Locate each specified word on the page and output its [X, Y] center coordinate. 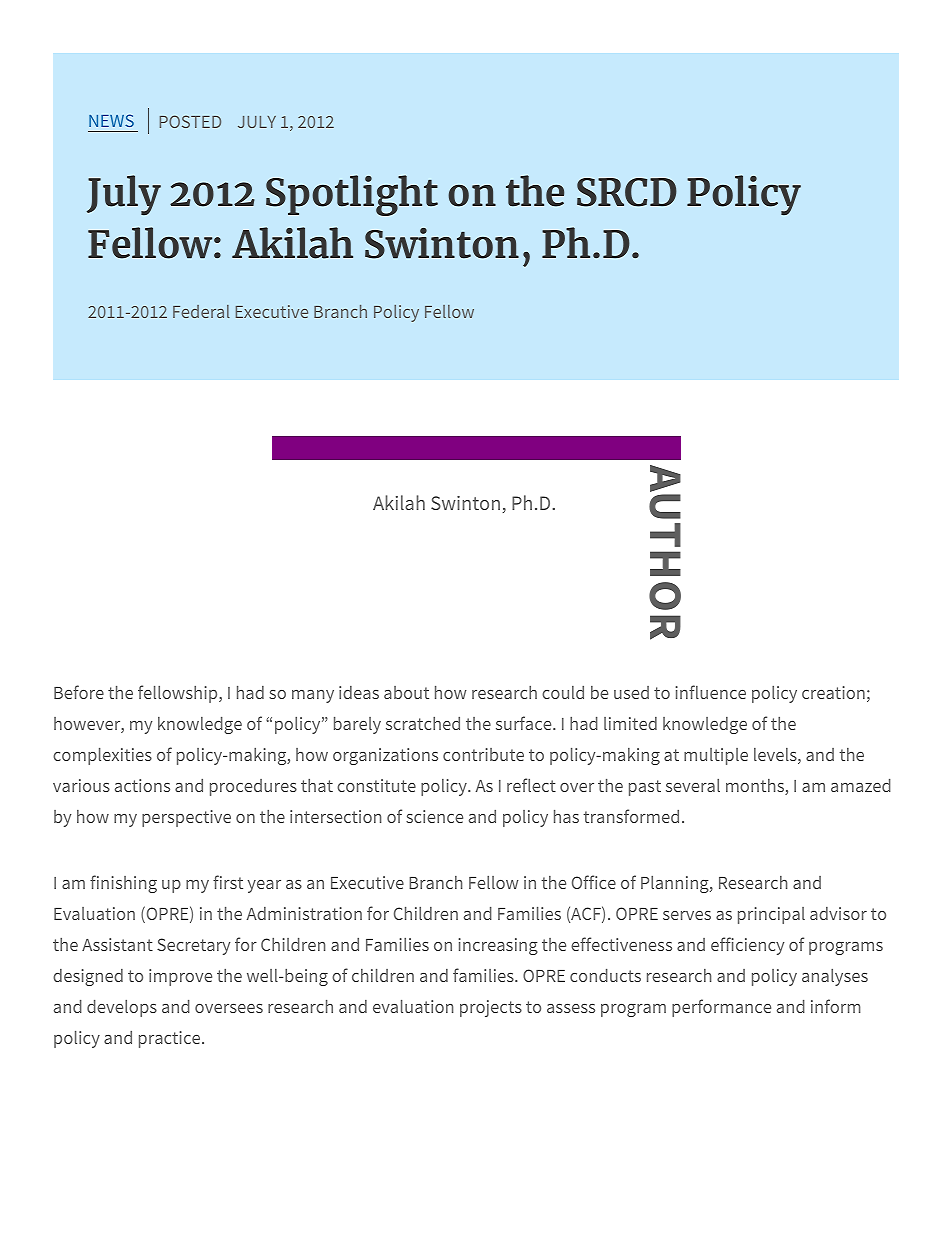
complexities [102, 756]
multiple [716, 756]
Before [79, 692]
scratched [423, 723]
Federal [201, 311]
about [406, 692]
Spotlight [352, 195]
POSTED [190, 121]
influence [711, 692]
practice [171, 1039]
